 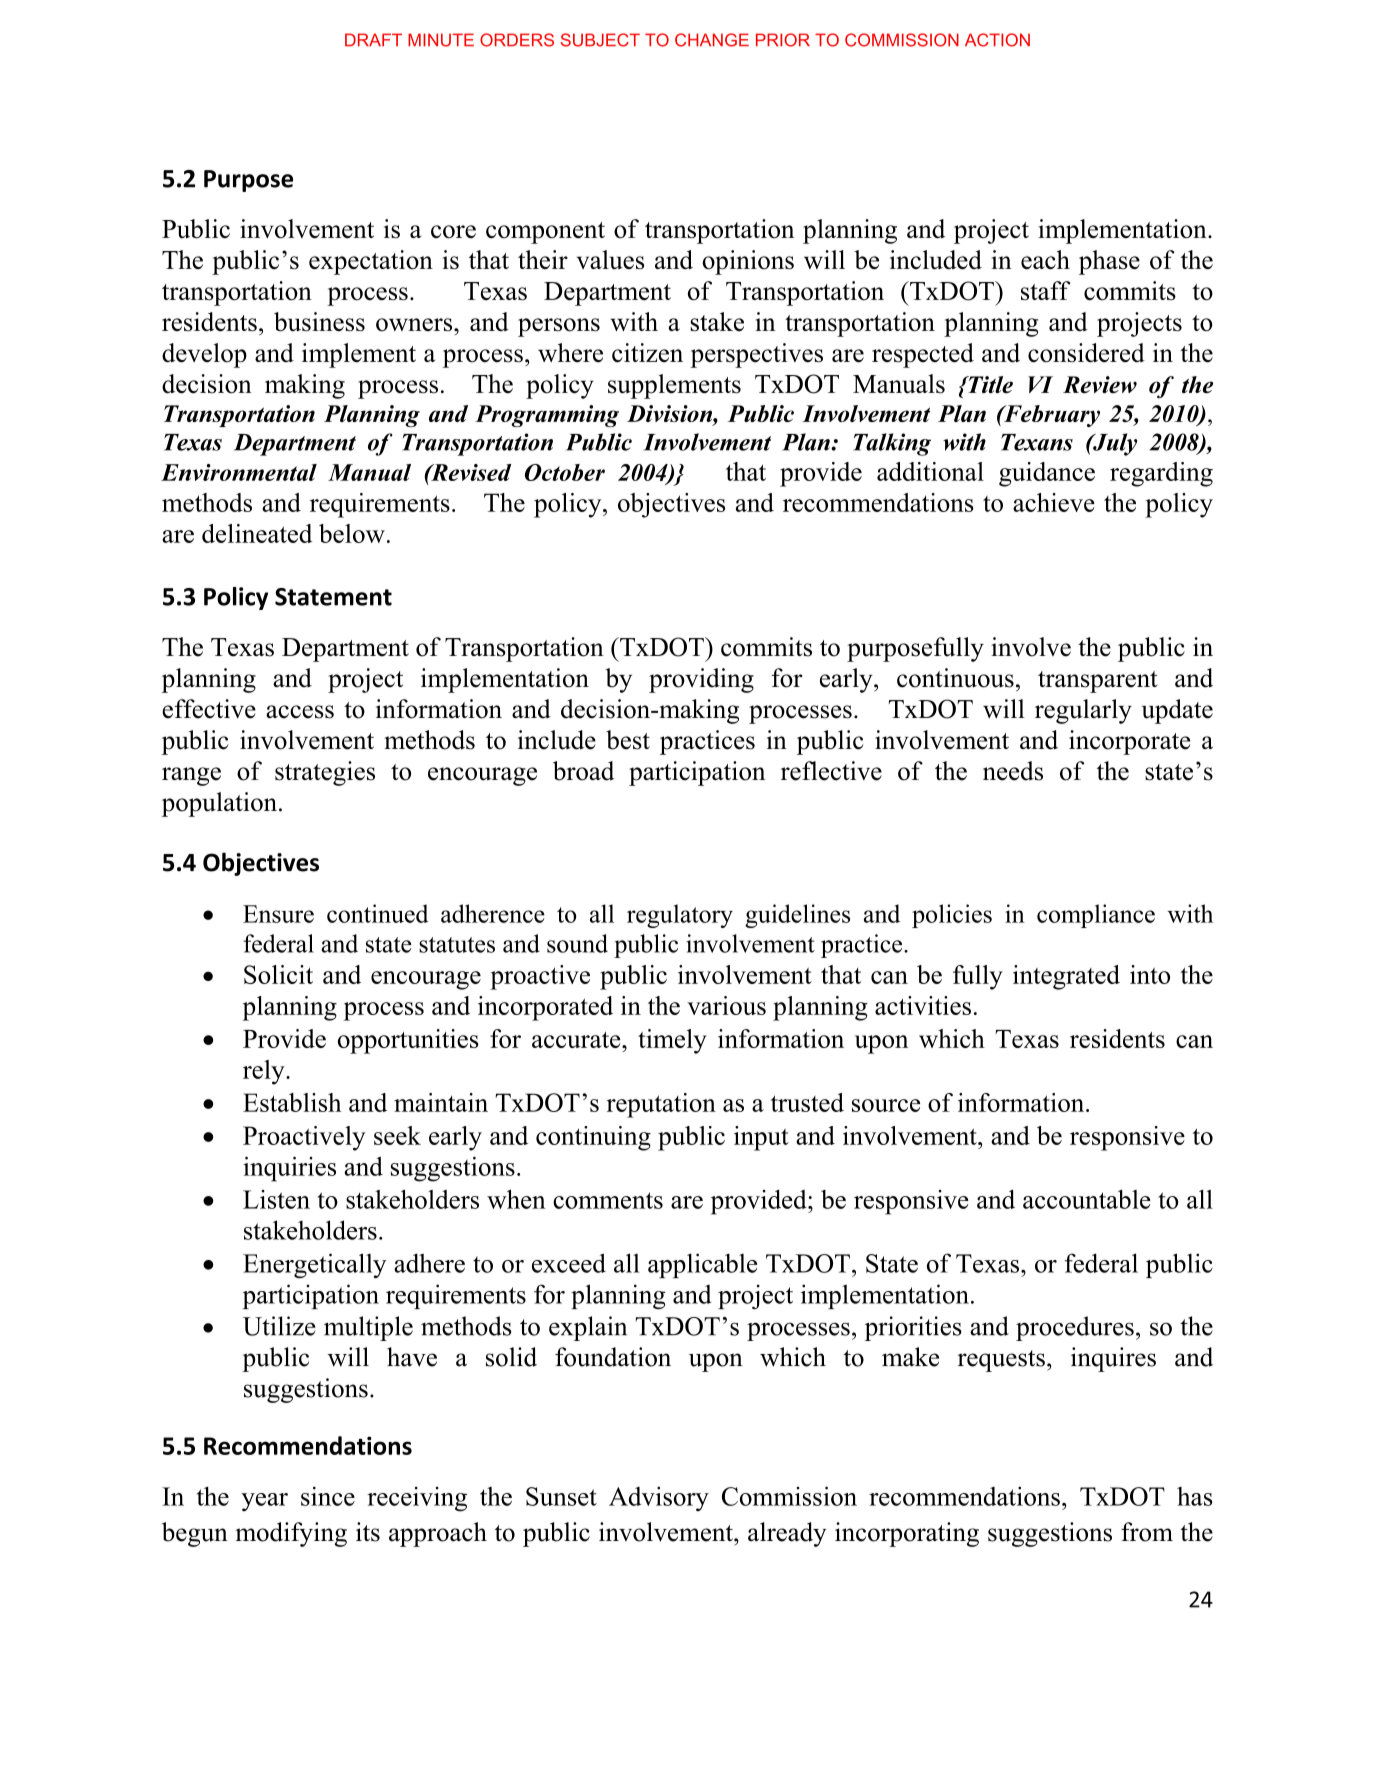 I want to click on access, so click(x=300, y=712).
